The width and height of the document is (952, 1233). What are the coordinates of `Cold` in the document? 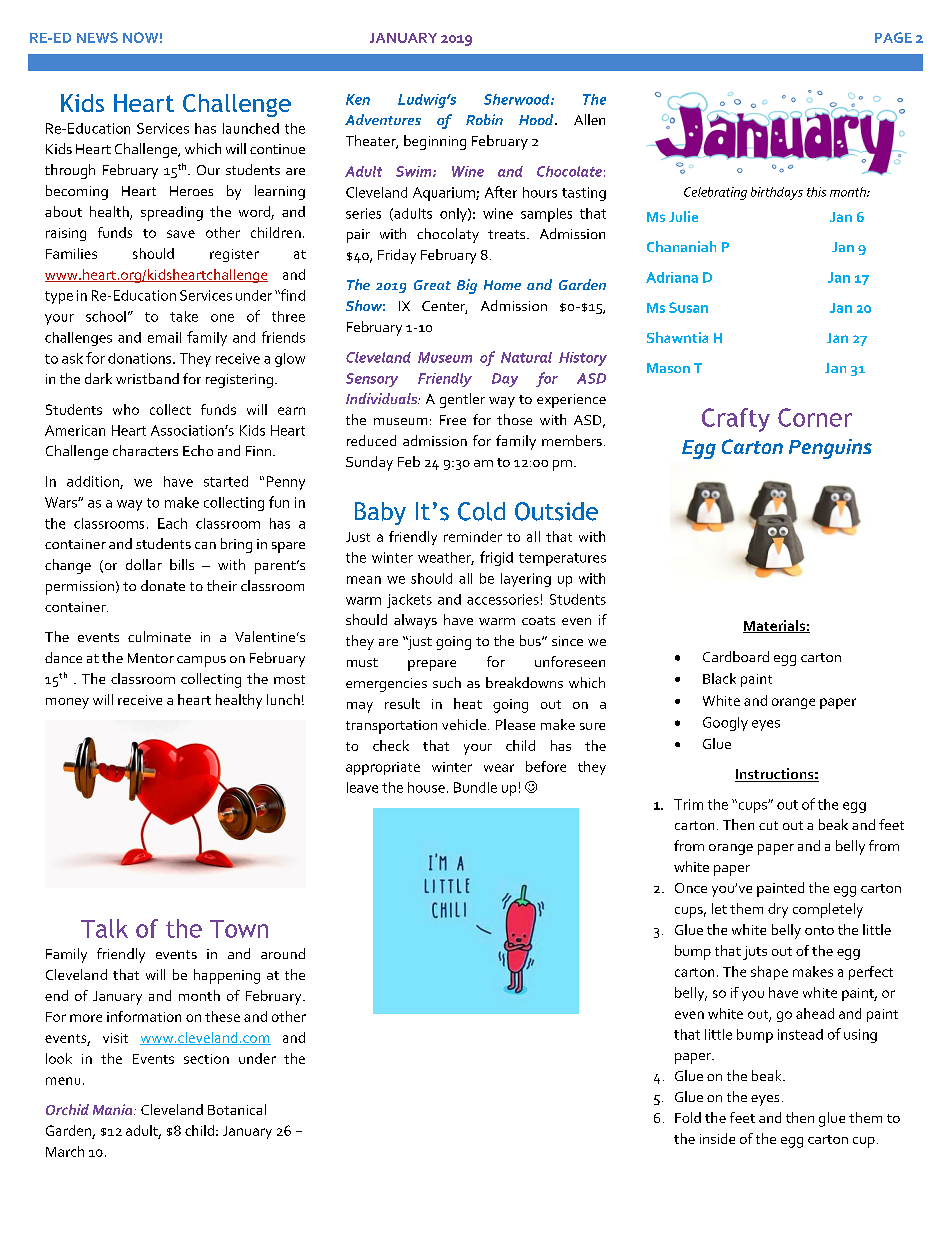 It's located at (481, 511).
